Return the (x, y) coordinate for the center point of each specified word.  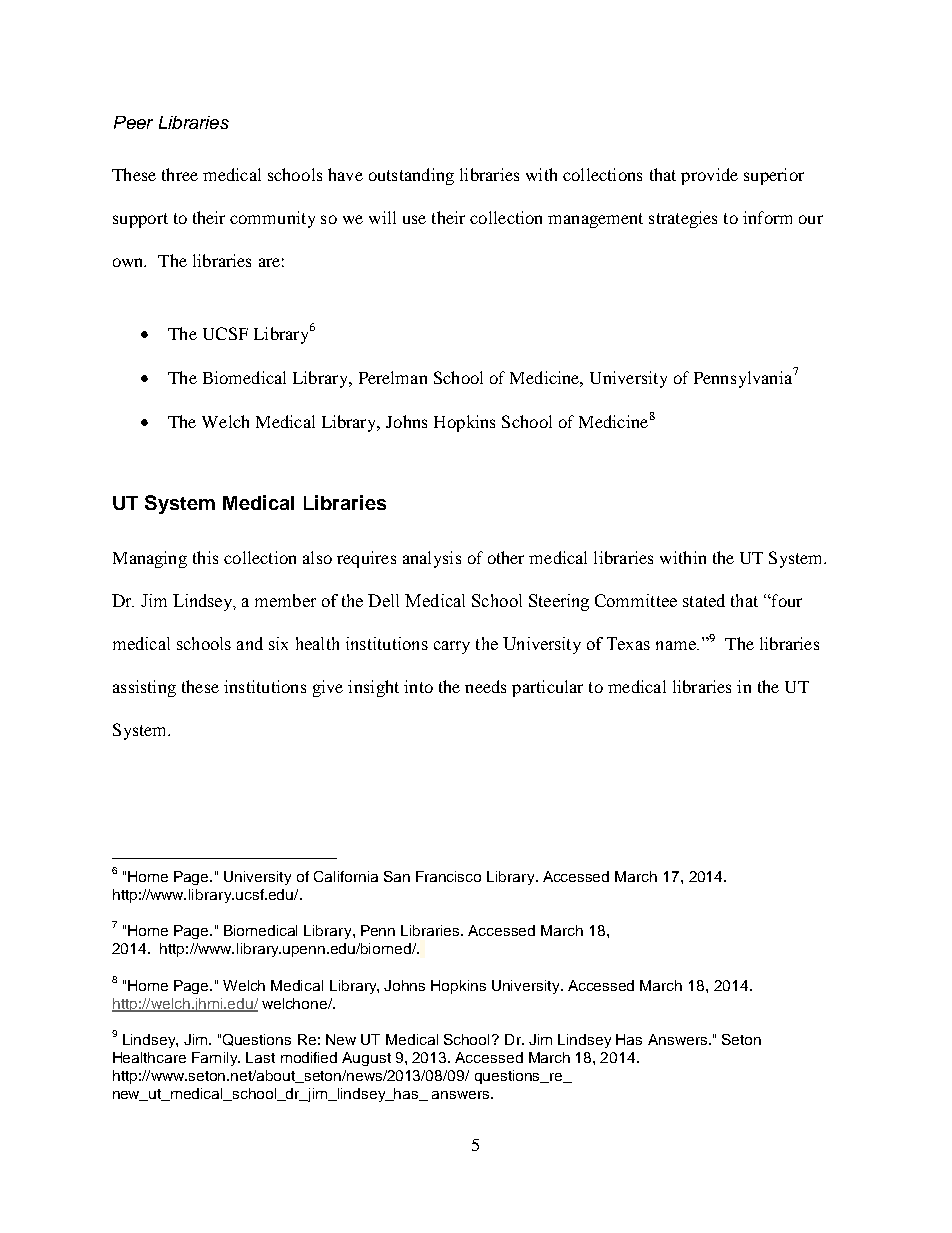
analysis (432, 559)
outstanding (411, 176)
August (366, 1059)
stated (704, 600)
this (205, 557)
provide (709, 176)
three (180, 174)
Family (216, 1059)
